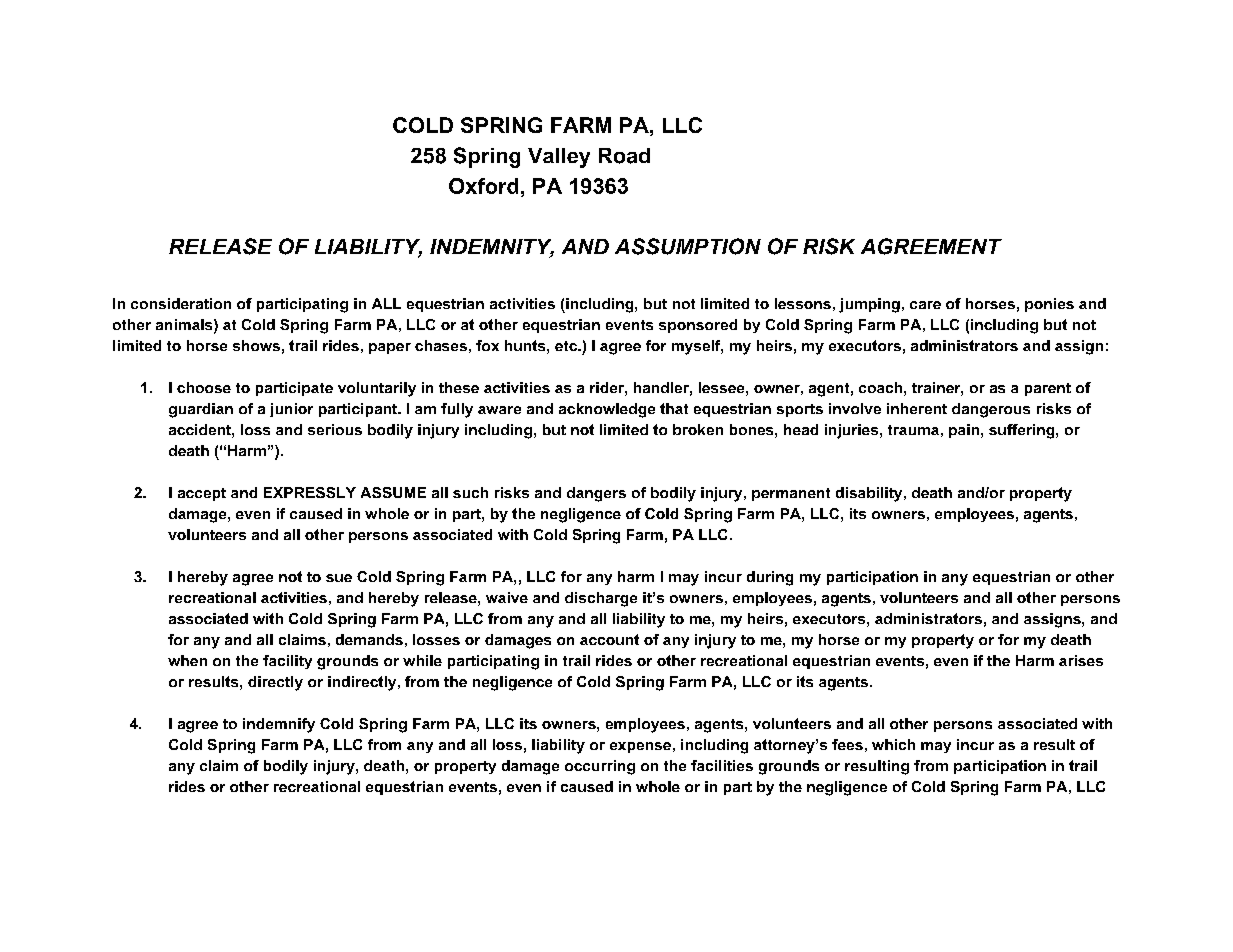  Describe the element at coordinates (688, 246) in the image. I see `ASSUMPTION` at that location.
